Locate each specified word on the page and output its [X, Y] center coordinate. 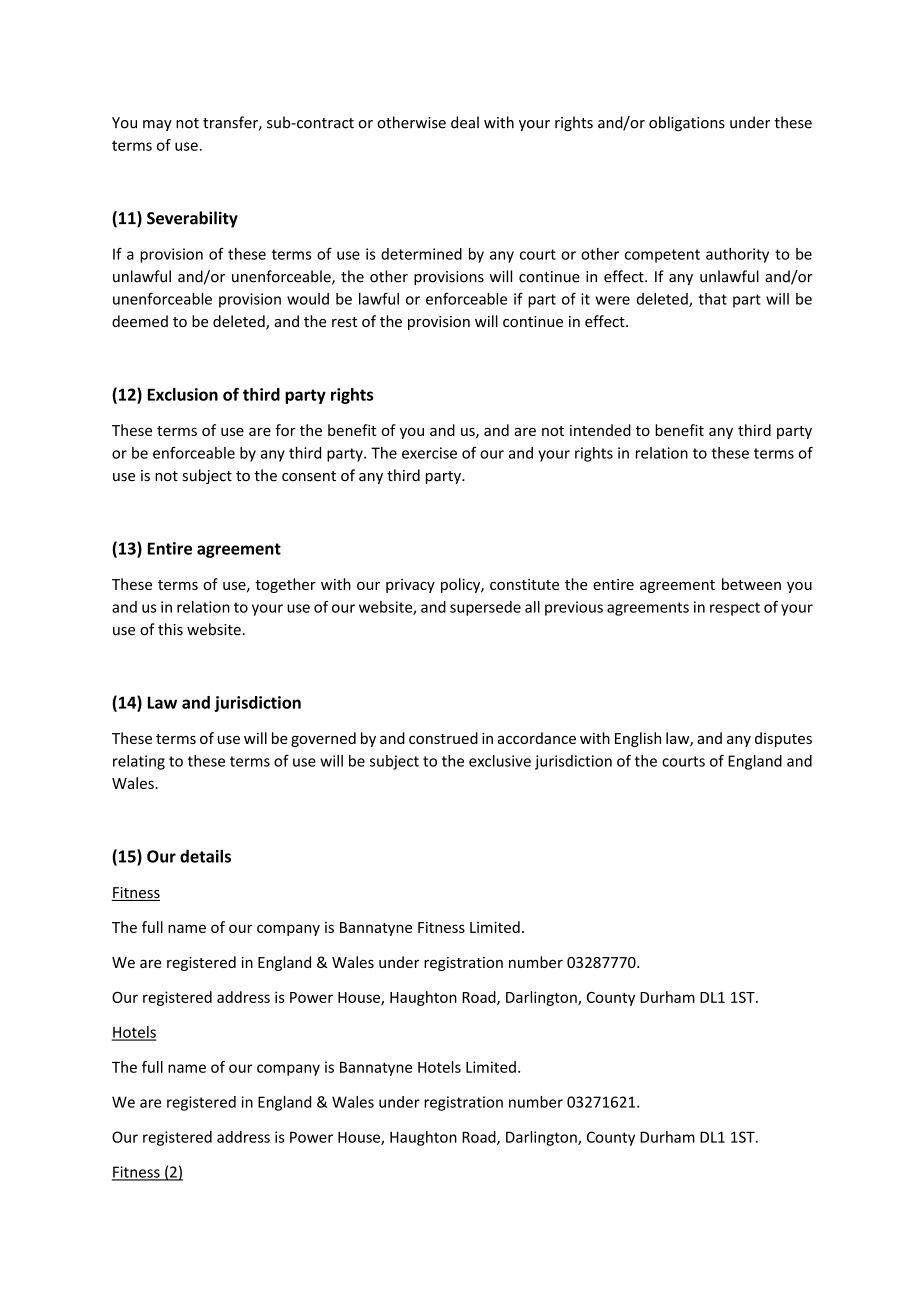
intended [600, 430]
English [638, 739]
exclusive [500, 761]
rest [344, 322]
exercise [429, 453]
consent [309, 476]
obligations [687, 123]
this [170, 629]
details [205, 856]
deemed [140, 321]
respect [735, 609]
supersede [485, 608]
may [157, 125]
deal [465, 122]
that [712, 299]
